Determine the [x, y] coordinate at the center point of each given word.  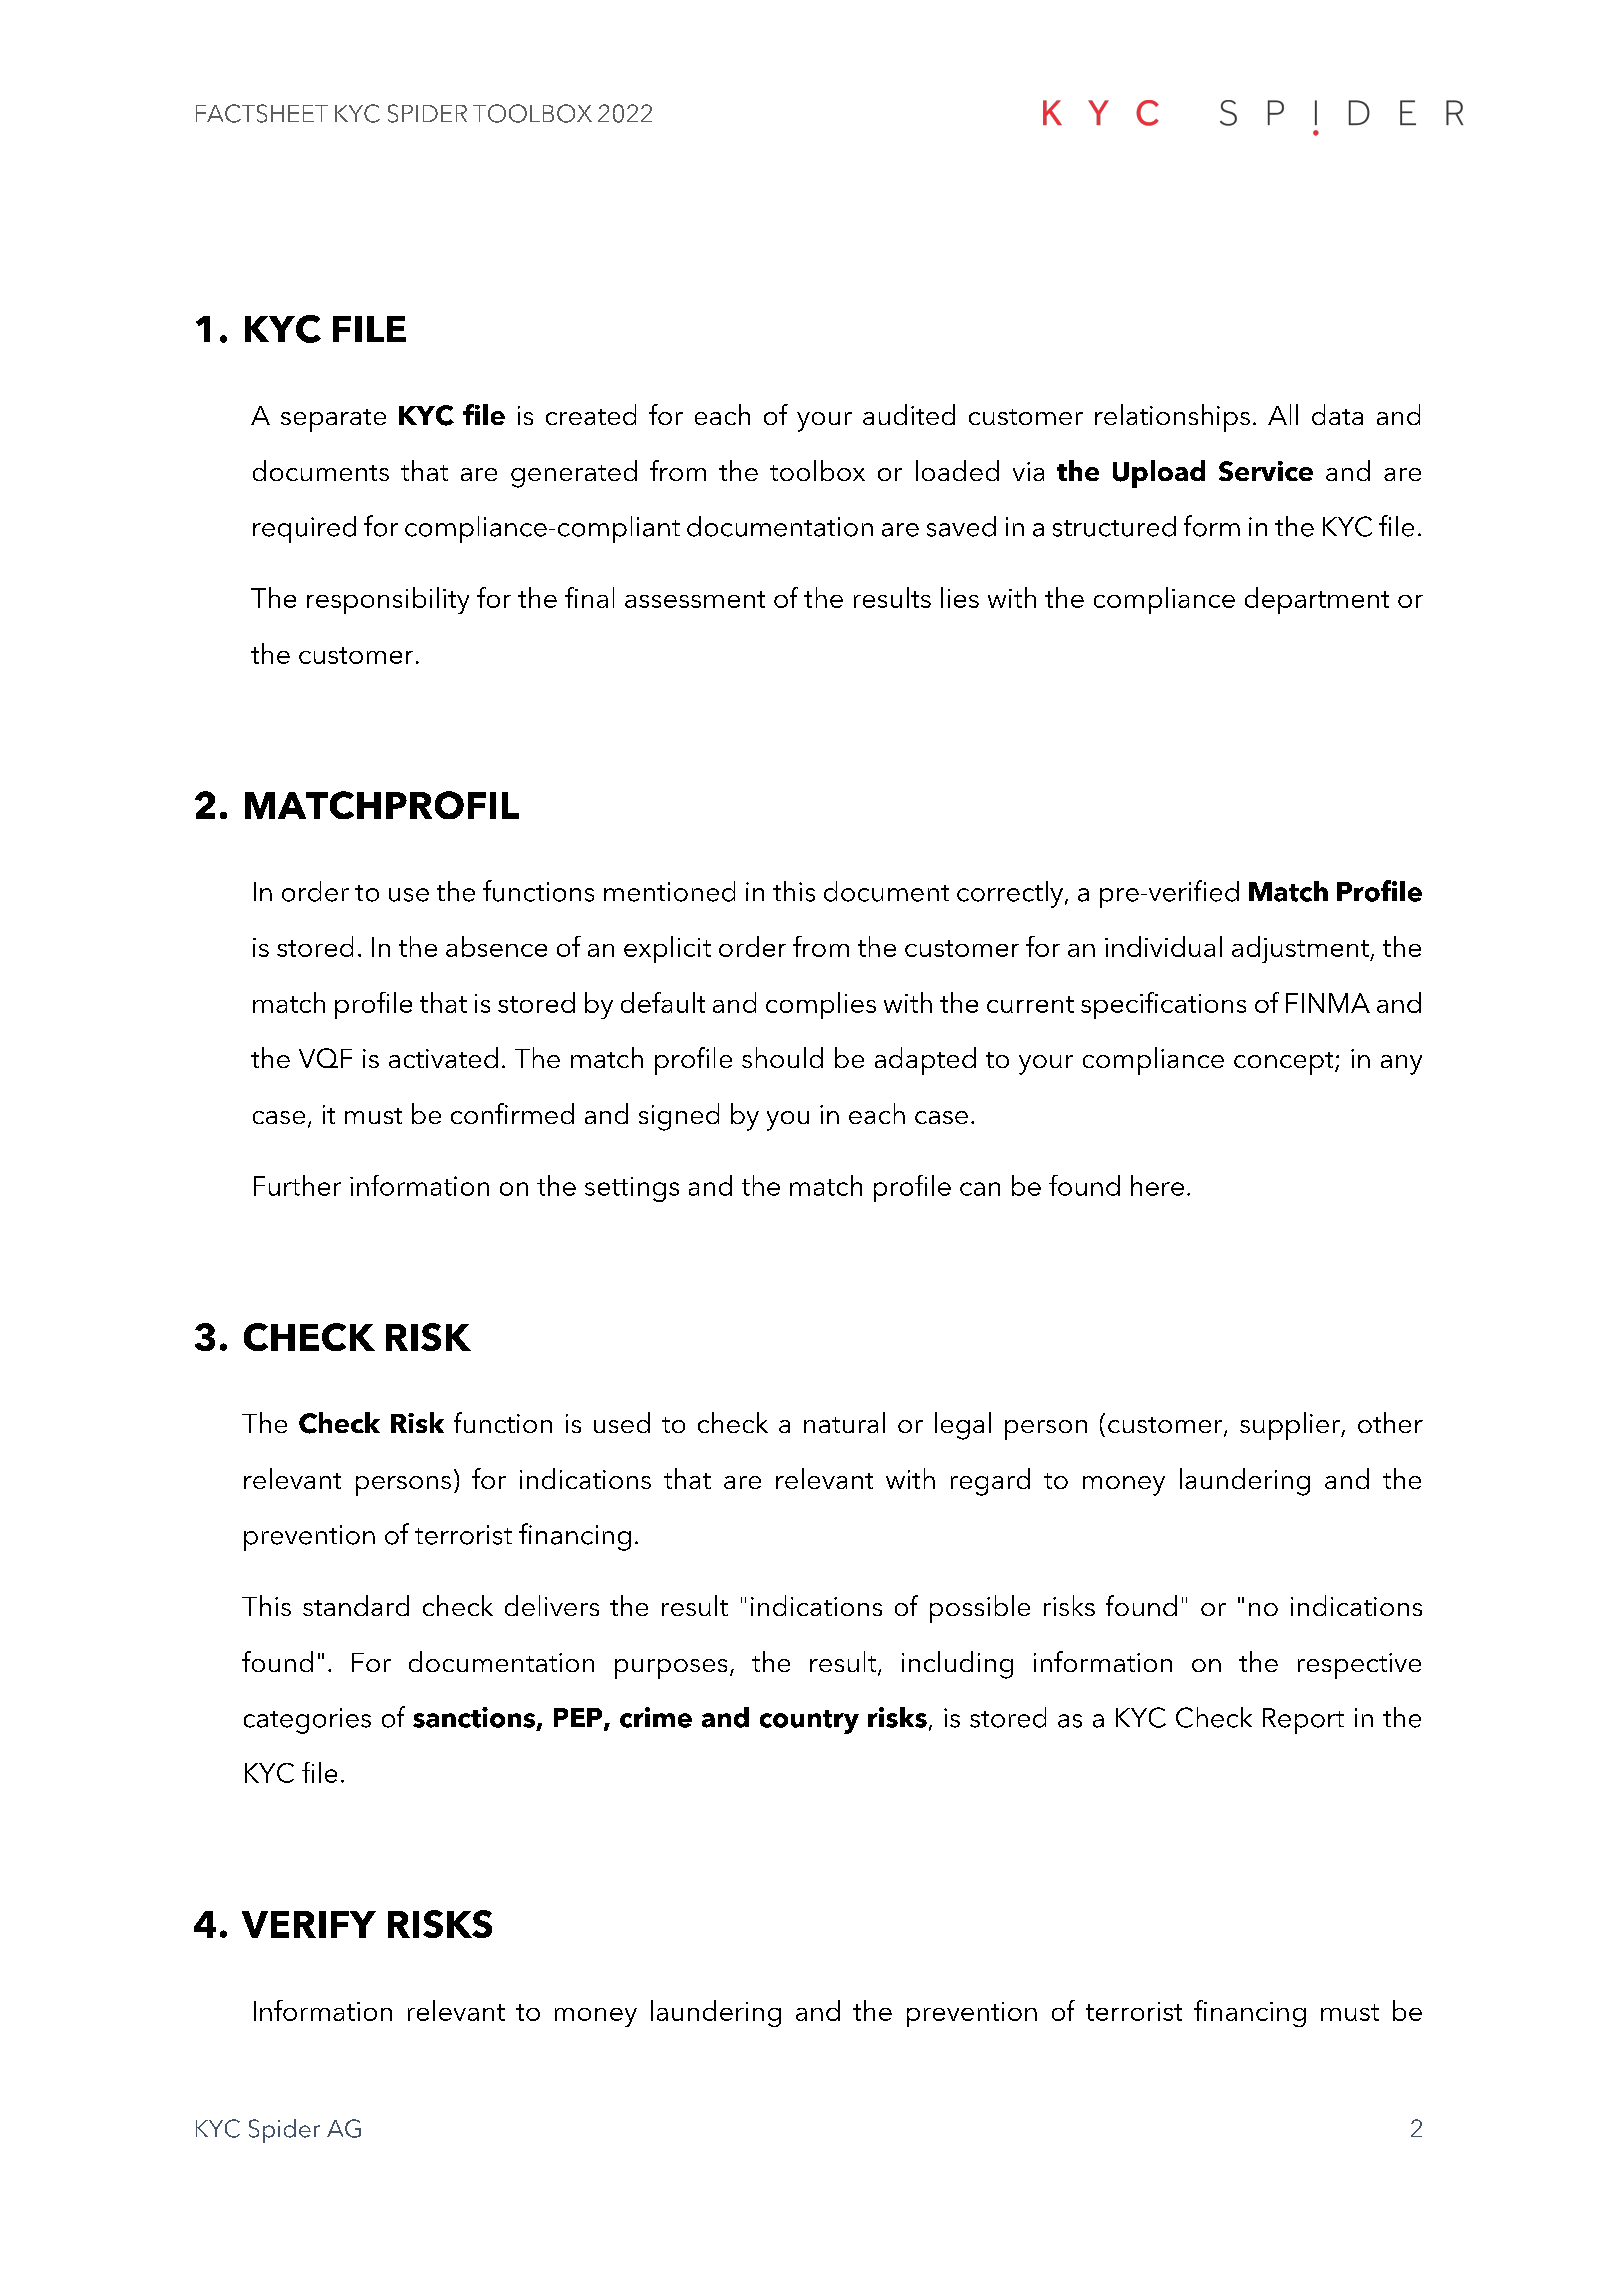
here [1157, 1185]
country [809, 1722]
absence [496, 946]
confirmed [512, 1113]
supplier [1291, 1426]
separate [333, 420]
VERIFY [309, 1924]
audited [909, 414]
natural [844, 1422]
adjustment [1301, 949]
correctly [1010, 894]
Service [1266, 471]
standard [356, 1605]
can [980, 1189]
